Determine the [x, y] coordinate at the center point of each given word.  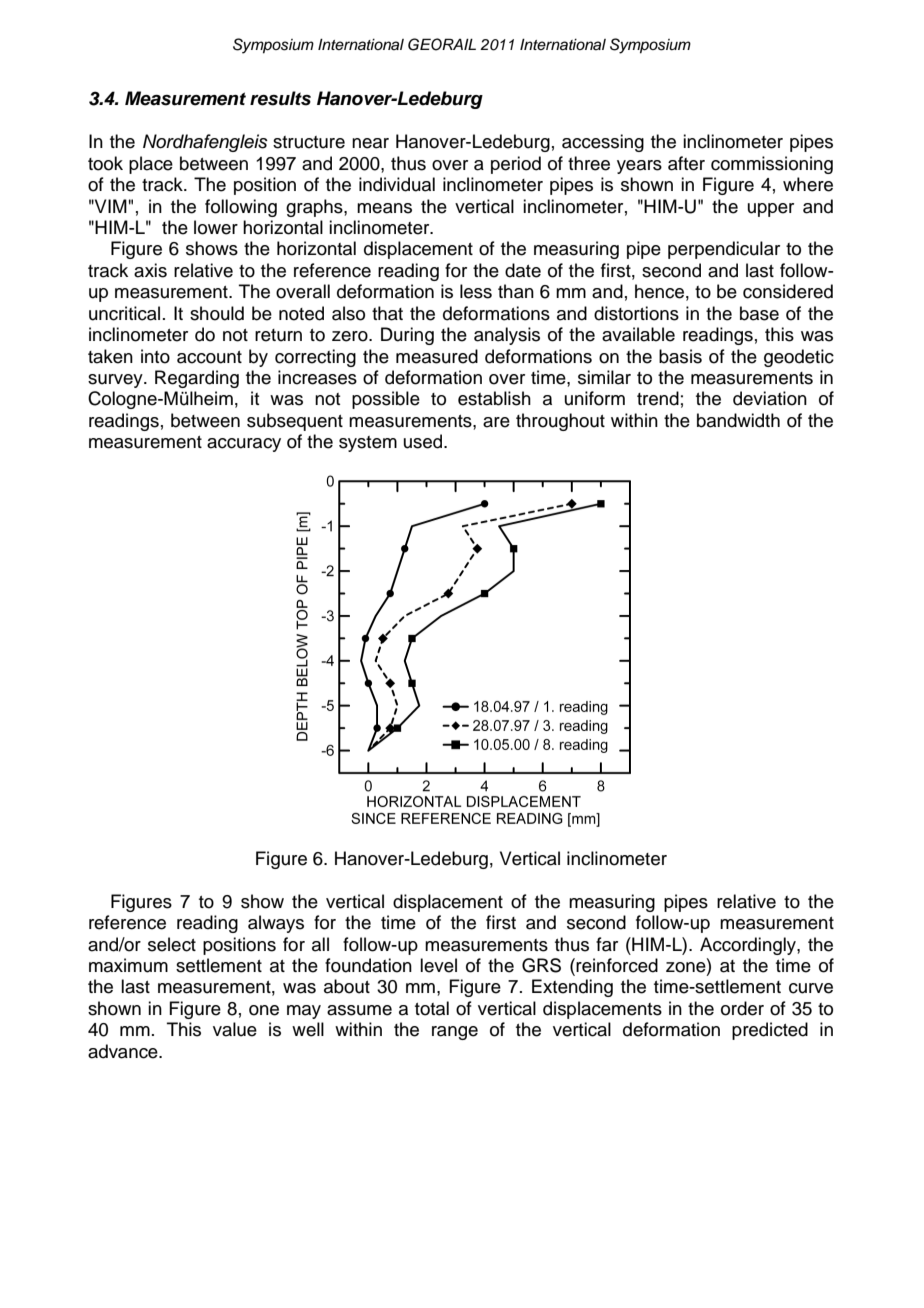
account [209, 357]
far [607, 944]
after [686, 163]
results [280, 98]
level [438, 965]
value [235, 1029]
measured [437, 356]
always [276, 924]
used [424, 441]
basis [680, 356]
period [516, 165]
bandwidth [738, 420]
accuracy [244, 445]
